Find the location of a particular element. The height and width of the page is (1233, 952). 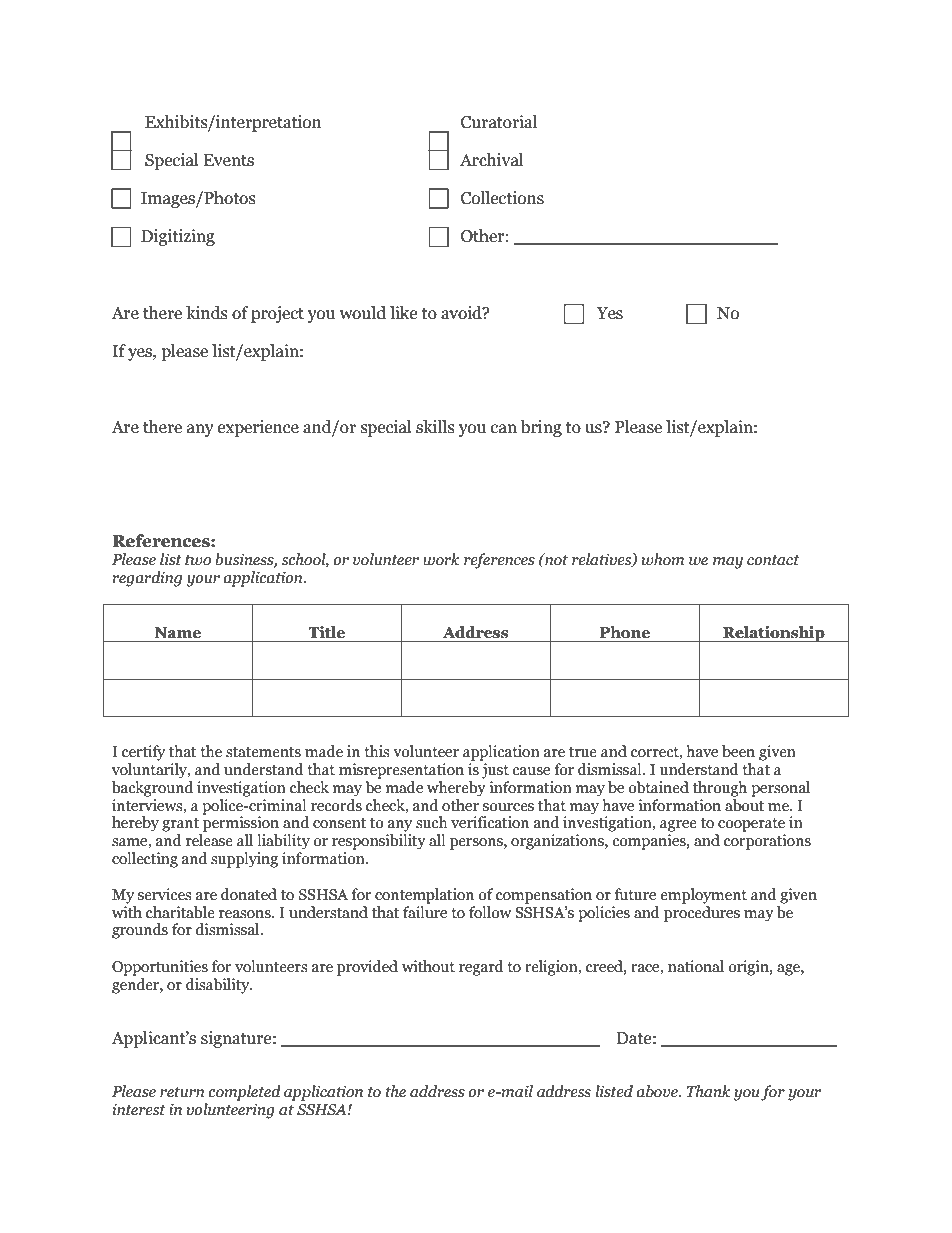

Curatorial is located at coordinates (499, 122).
